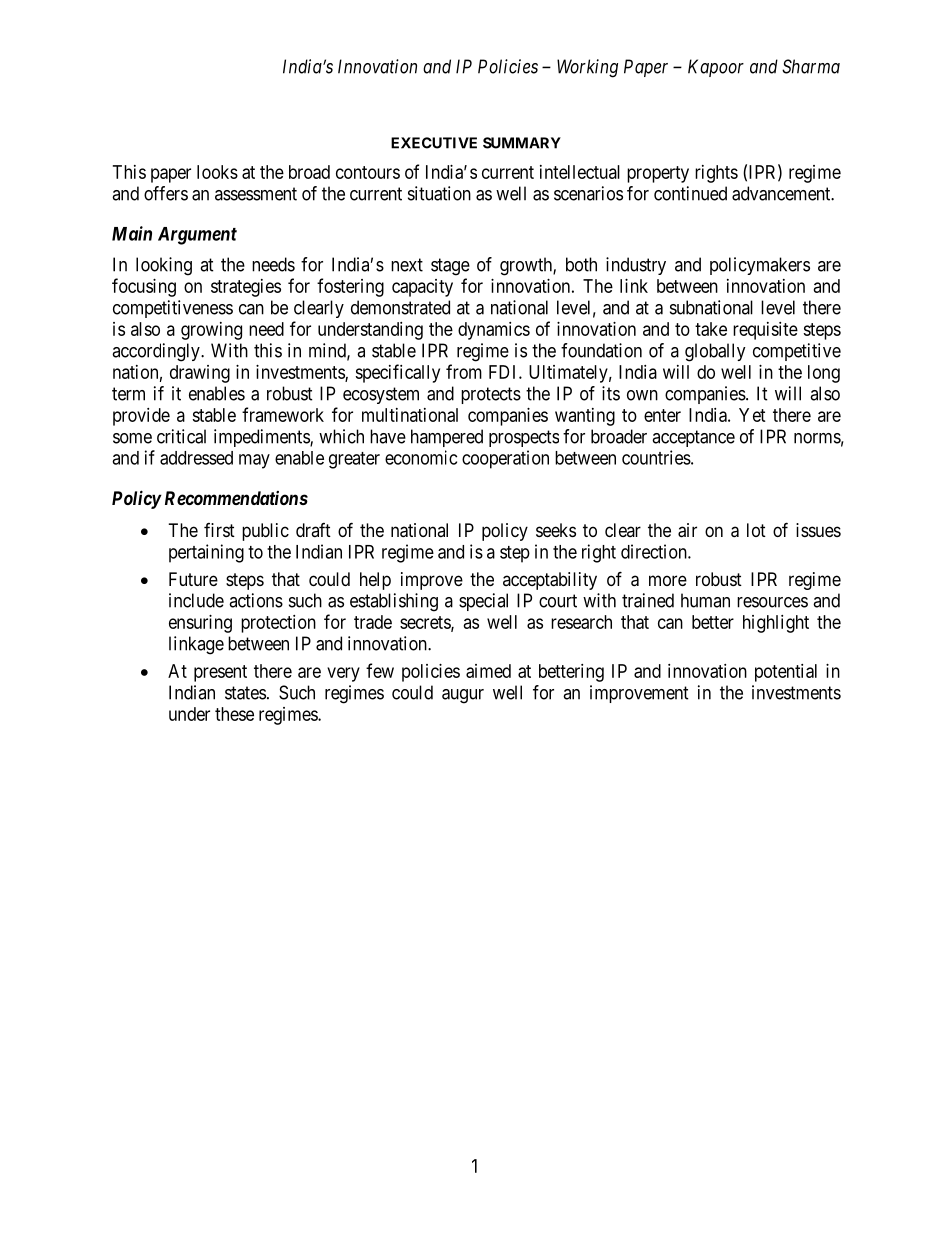 The height and width of the page is (1233, 952). I want to click on states, so click(245, 693).
